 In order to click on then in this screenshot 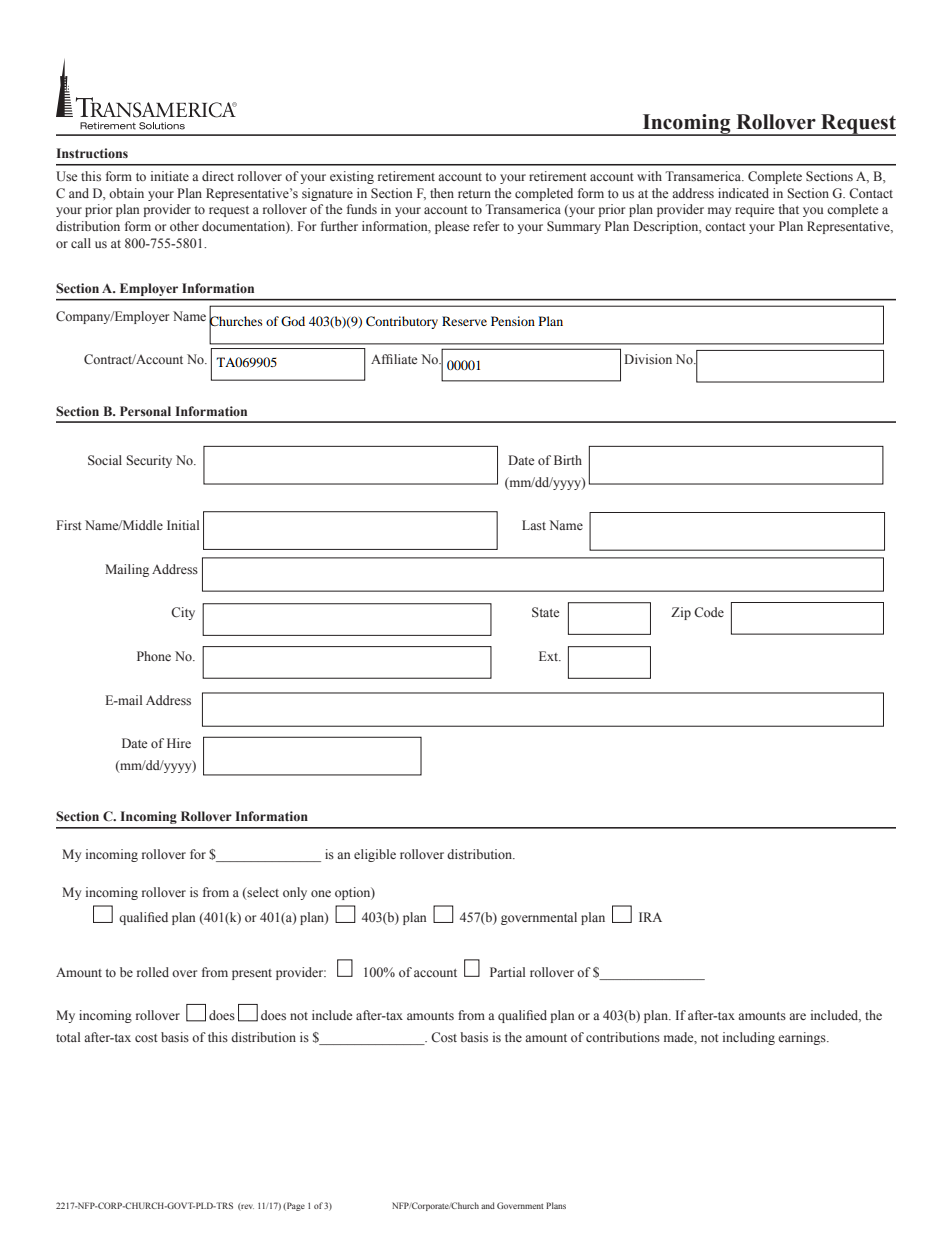, I will do `click(442, 193)`.
